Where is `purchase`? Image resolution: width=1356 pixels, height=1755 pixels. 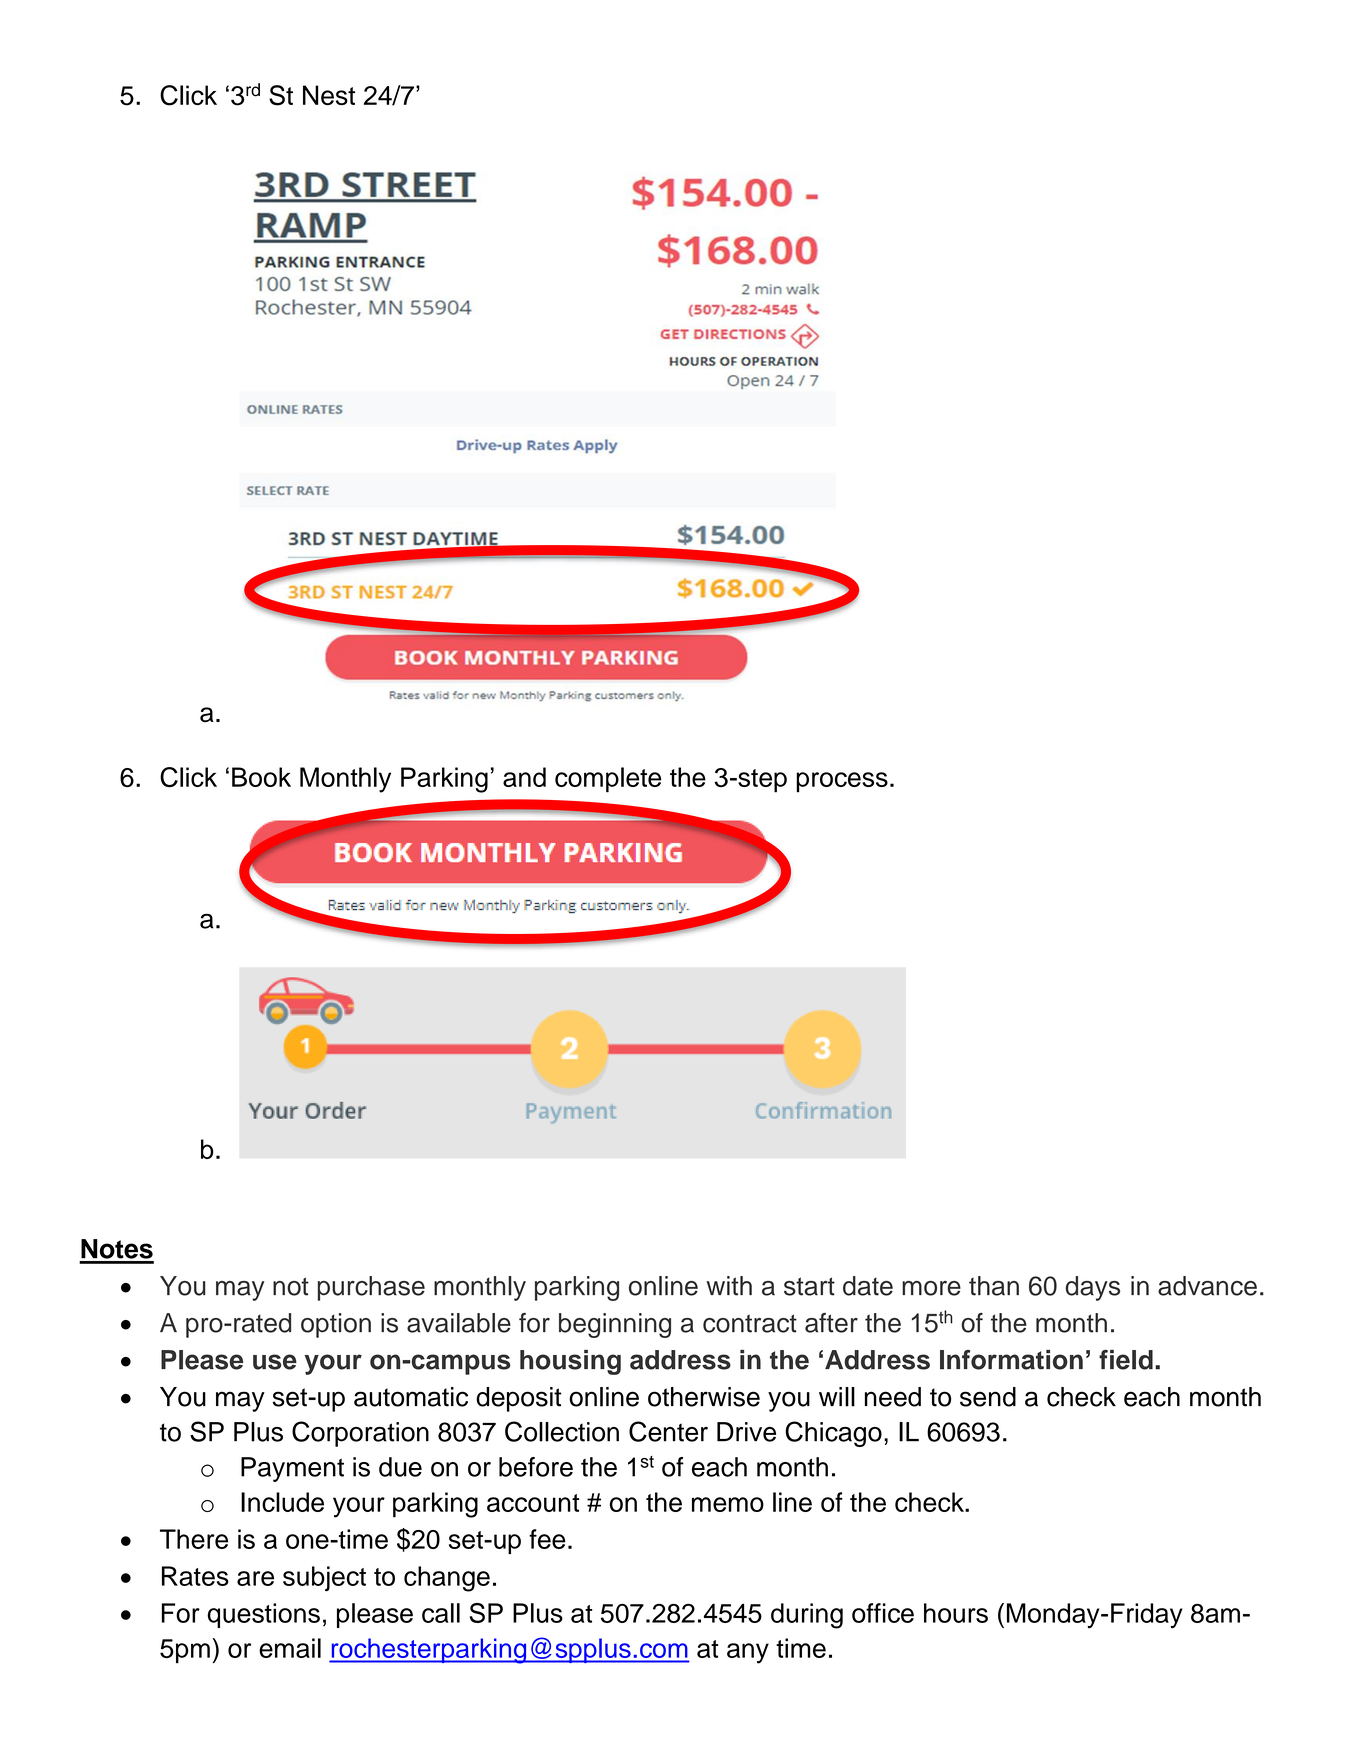 purchase is located at coordinates (371, 1288).
